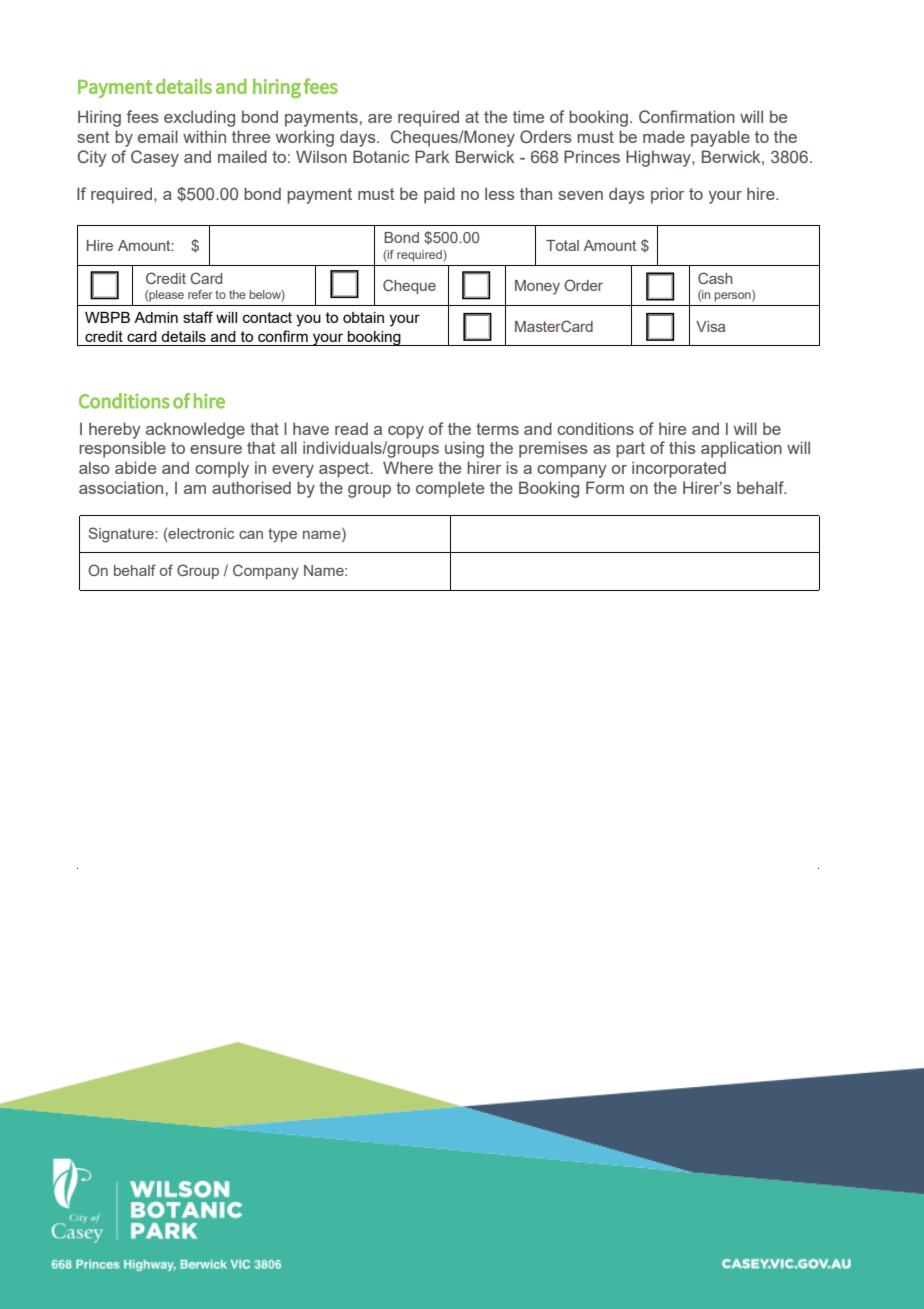 Image resolution: width=924 pixels, height=1309 pixels. Describe the element at coordinates (200, 294) in the document. I see `refer` at that location.
